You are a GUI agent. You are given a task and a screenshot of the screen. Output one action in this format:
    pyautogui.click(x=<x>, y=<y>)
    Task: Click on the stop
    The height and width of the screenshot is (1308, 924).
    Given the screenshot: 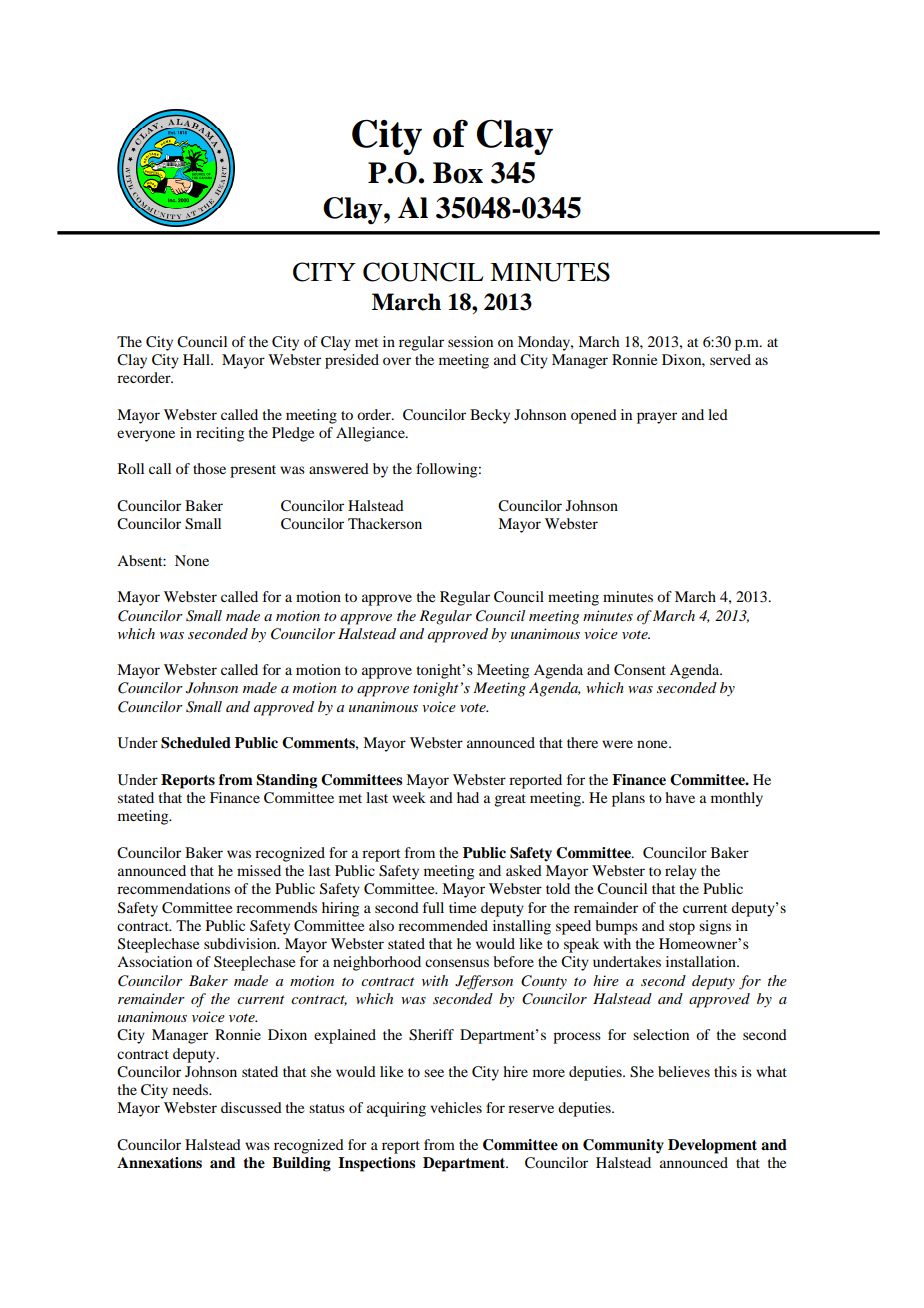 What is the action you would take?
    pyautogui.click(x=682, y=928)
